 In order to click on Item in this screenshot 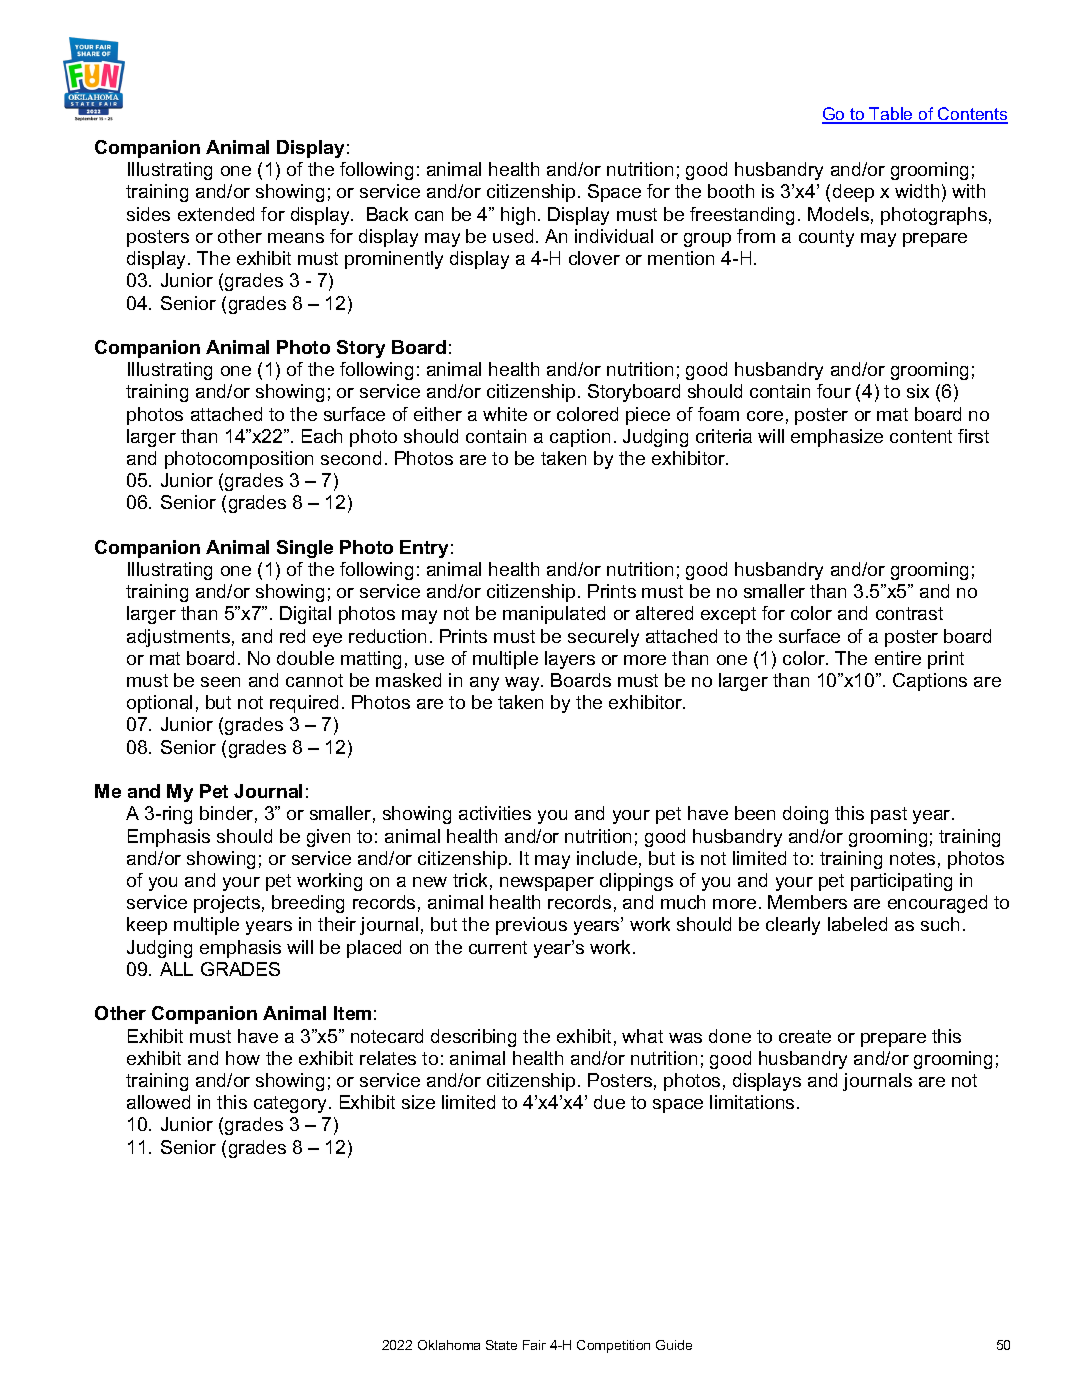, I will do `click(352, 1013)`.
